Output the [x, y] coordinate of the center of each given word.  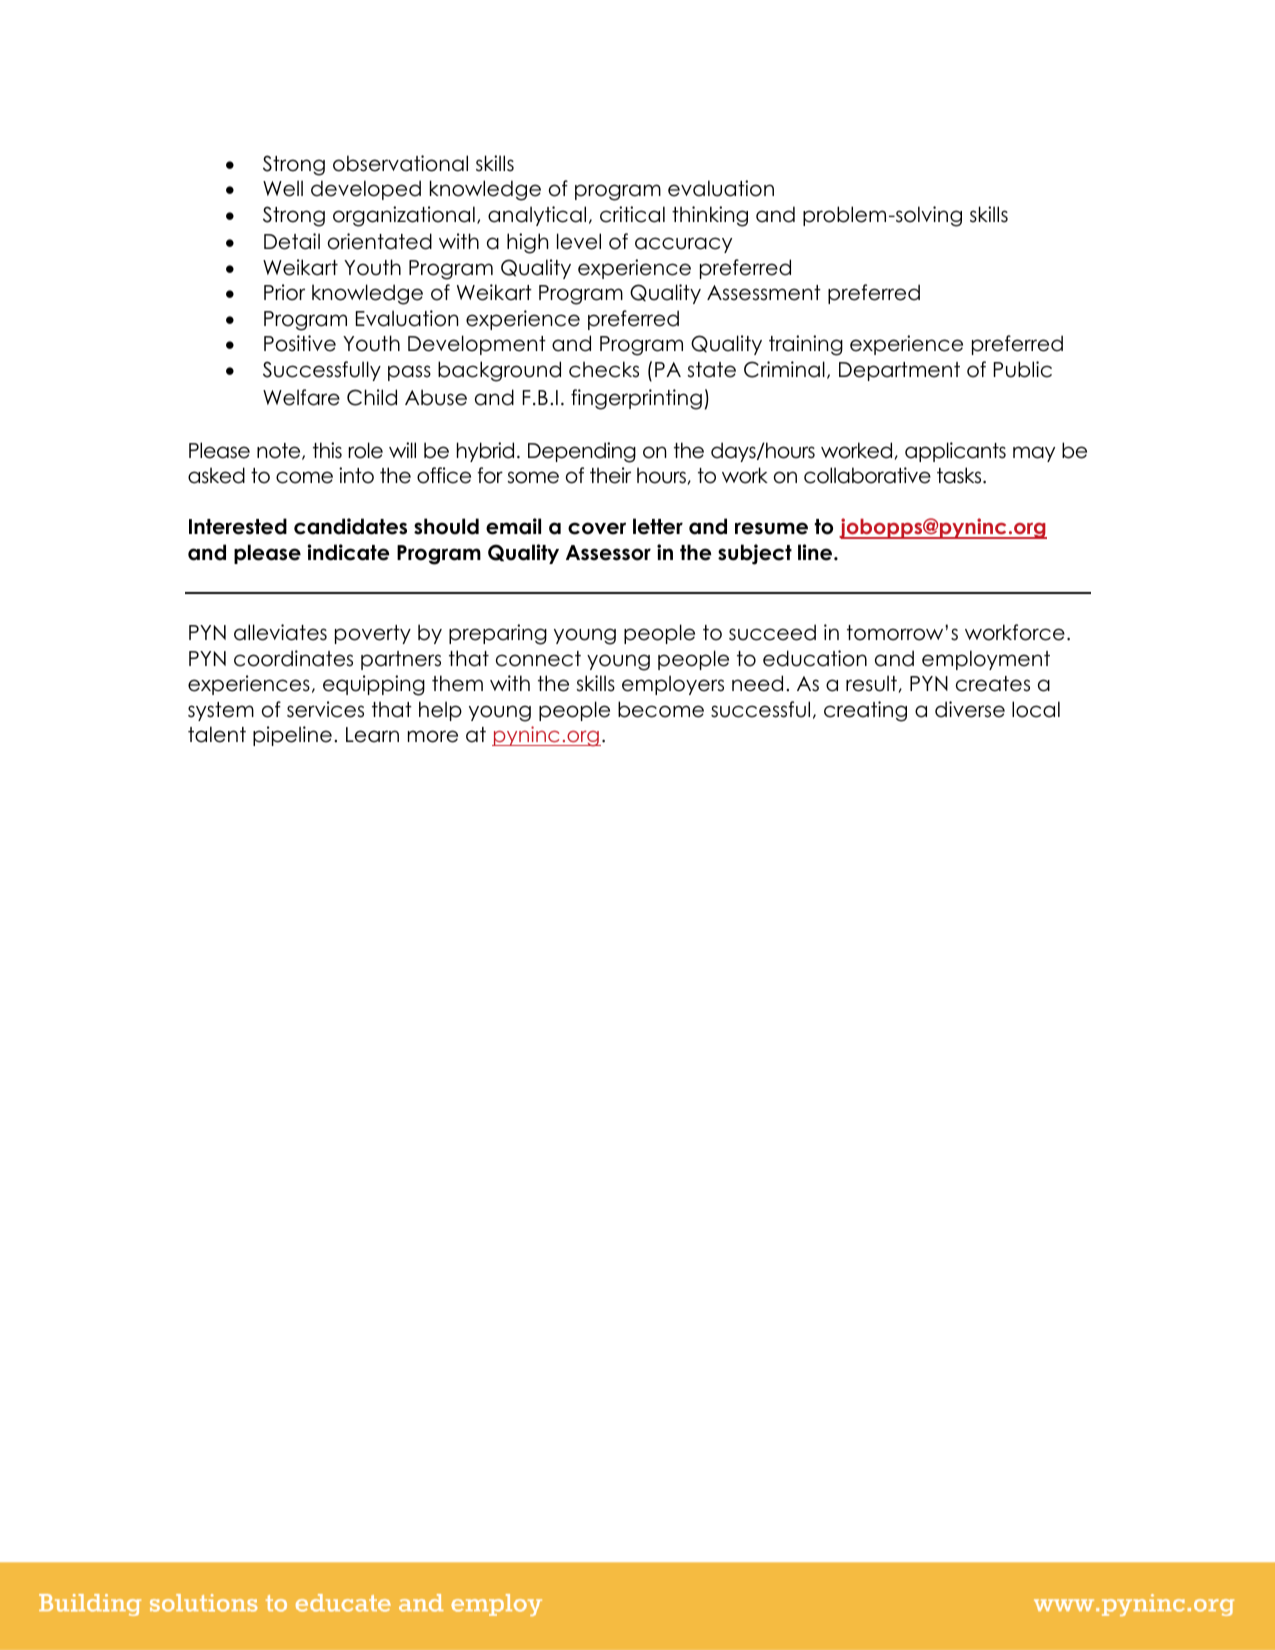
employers [673, 685]
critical [632, 214]
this [327, 450]
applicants [955, 452]
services [325, 709]
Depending [582, 452]
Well [283, 188]
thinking [710, 216]
